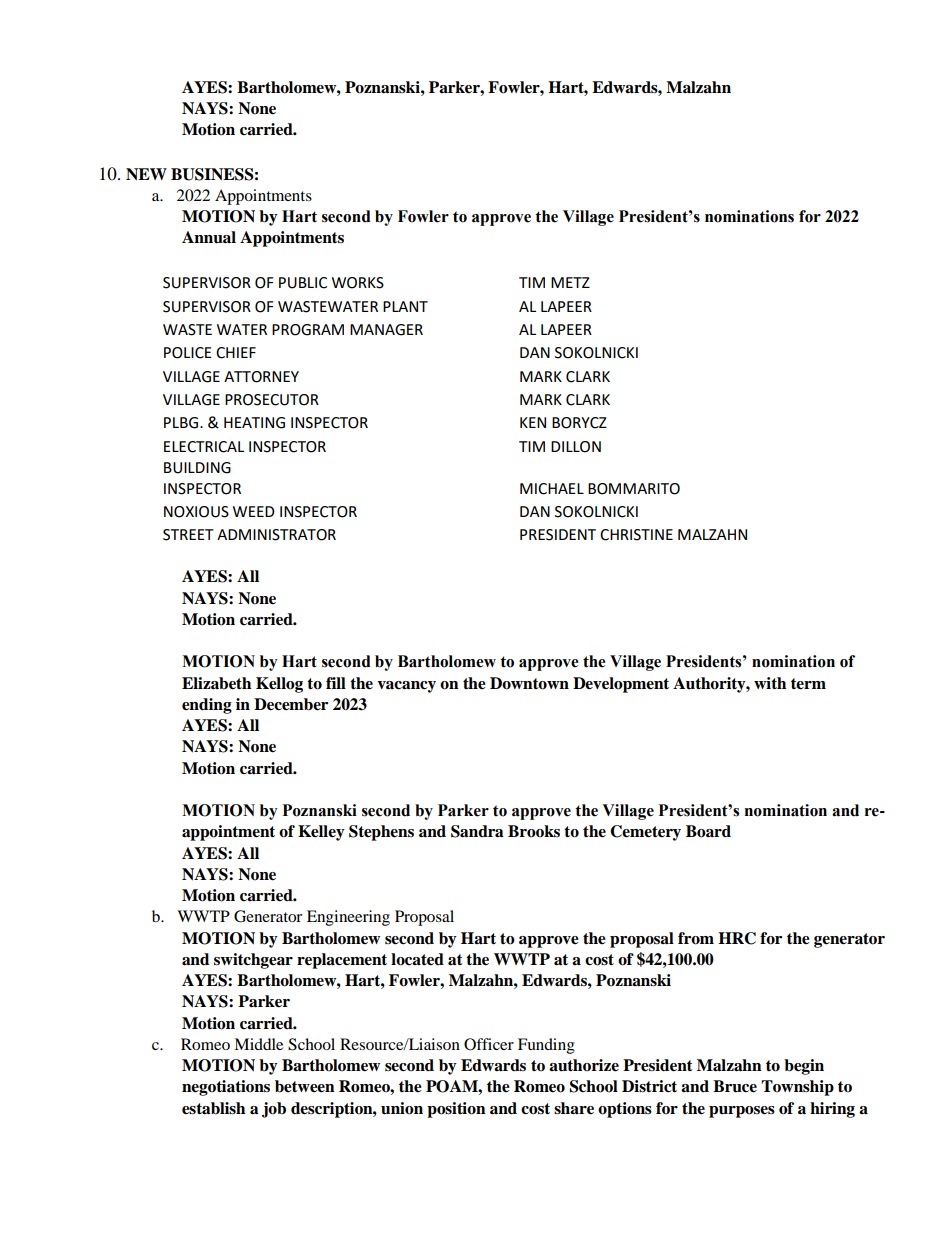 This page has width=952, height=1233. What do you see at coordinates (226, 1088) in the page?
I see `negotiations` at bounding box center [226, 1088].
